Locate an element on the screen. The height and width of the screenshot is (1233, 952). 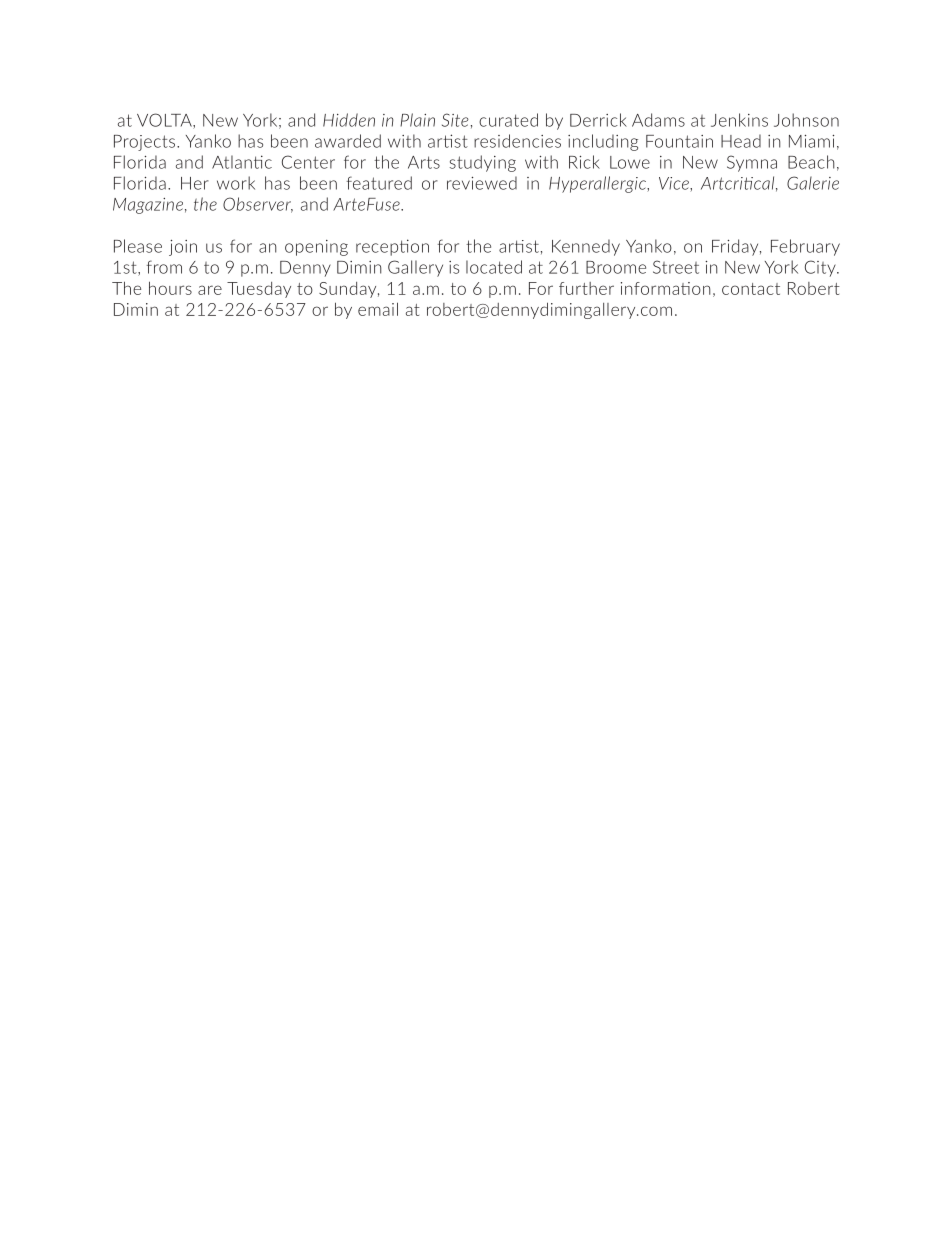
VOLTA is located at coordinates (165, 121).
